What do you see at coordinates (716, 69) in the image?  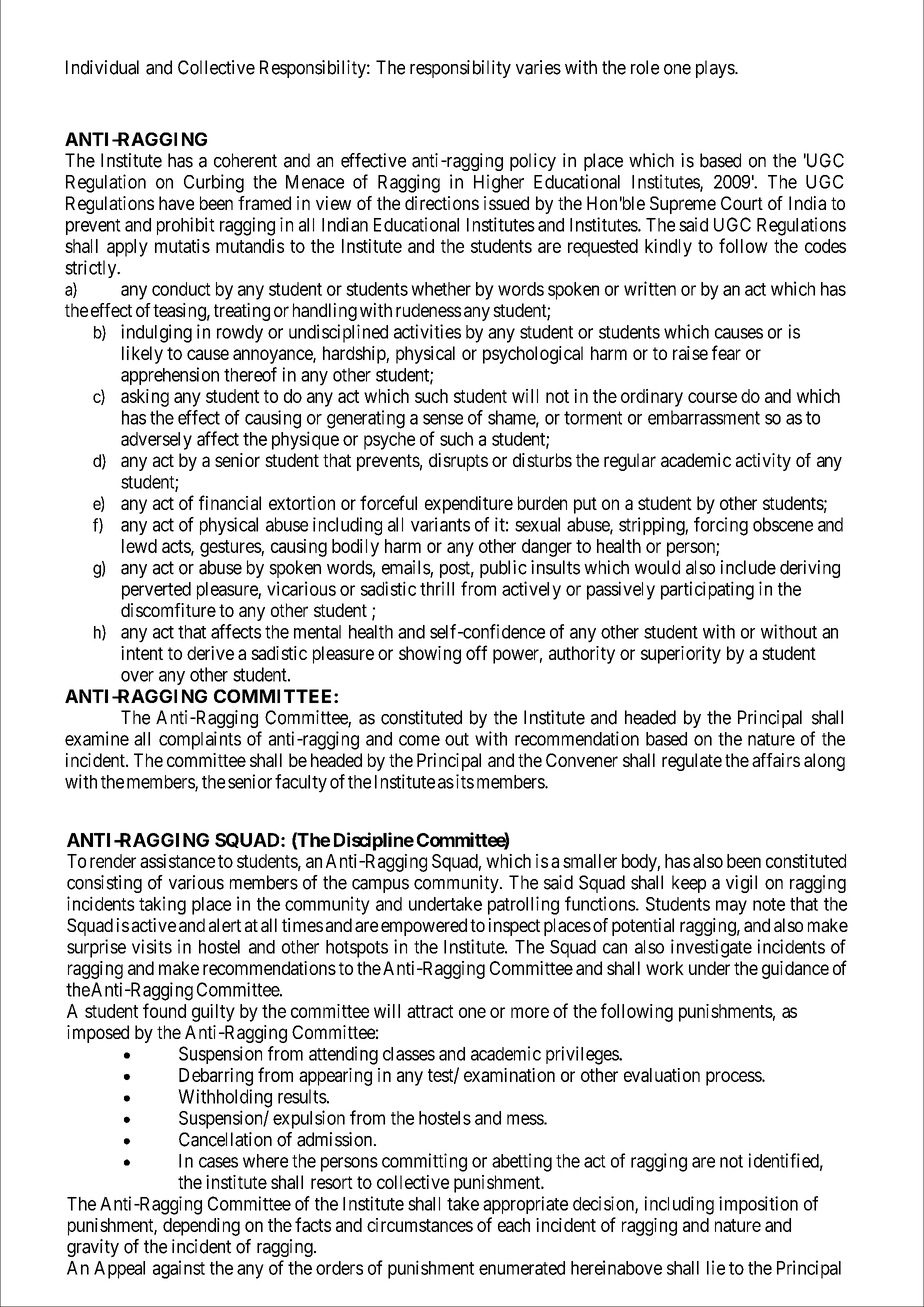 I see `plays` at bounding box center [716, 69].
